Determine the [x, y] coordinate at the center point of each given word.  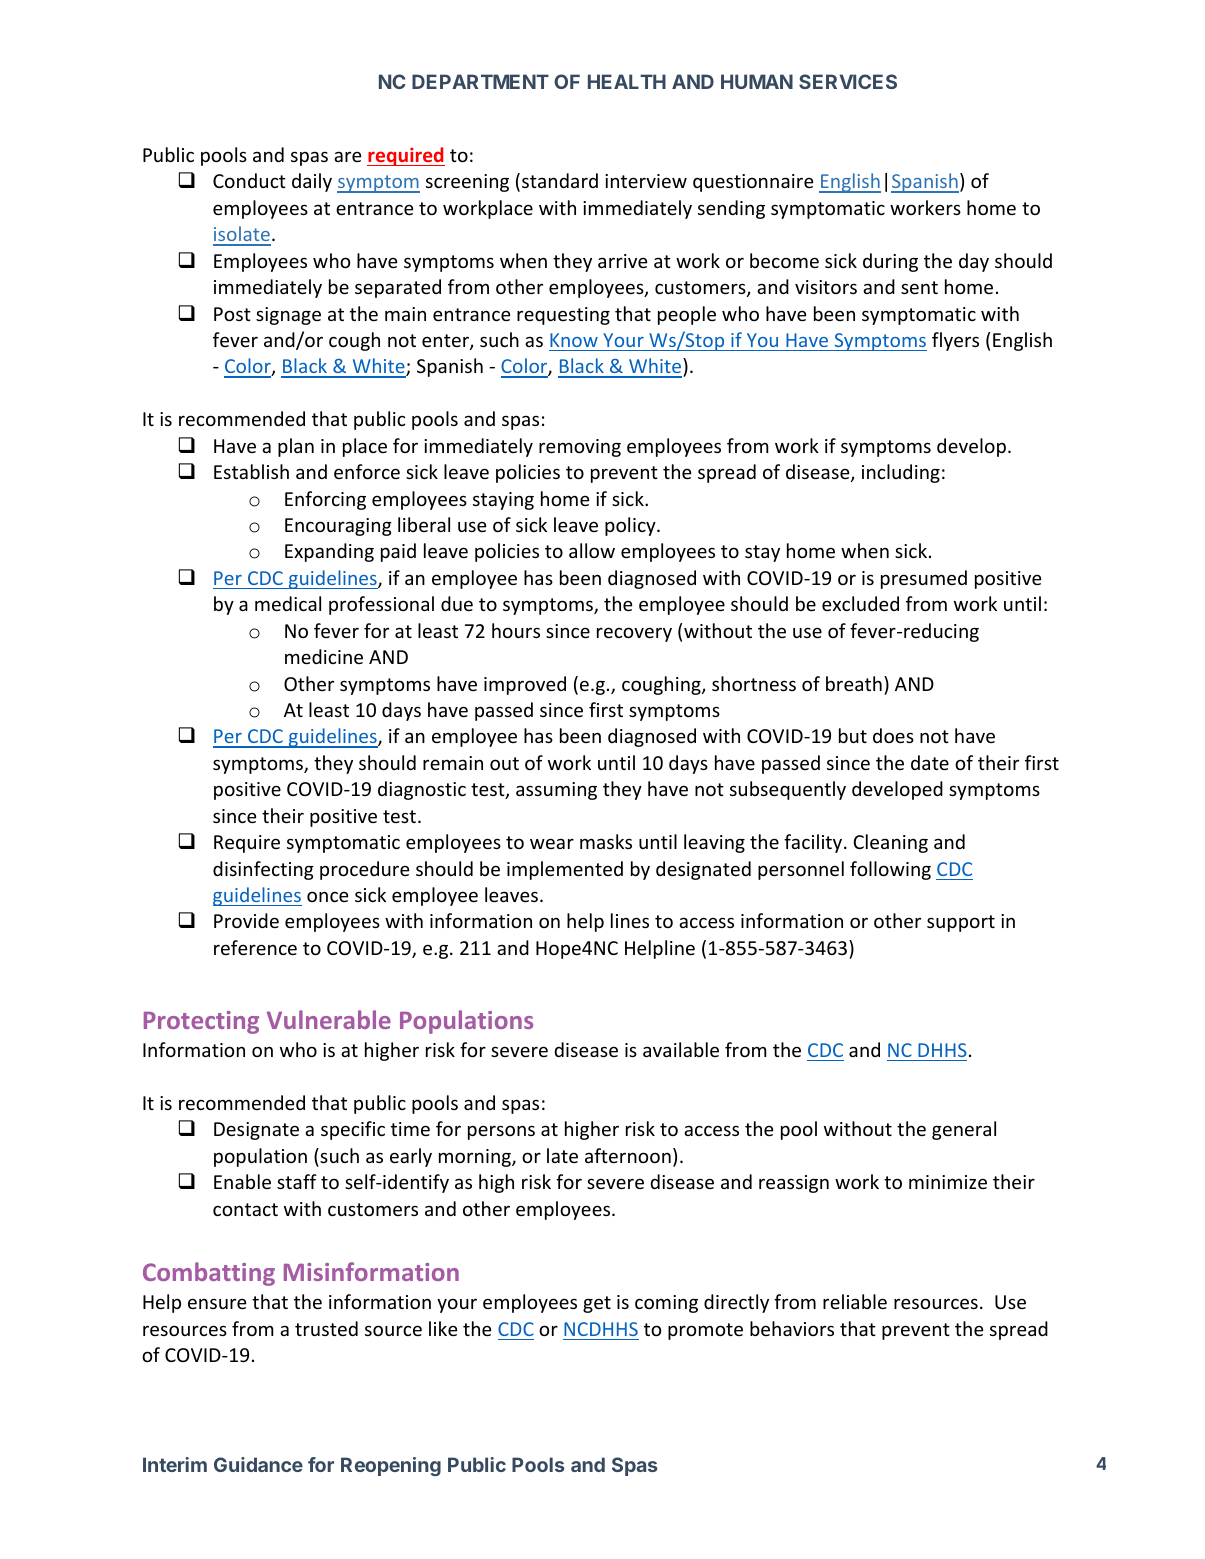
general [964, 1130]
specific [353, 1130]
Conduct [249, 180]
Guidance [258, 1464]
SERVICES [848, 81]
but [853, 735]
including [901, 473]
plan [296, 447]
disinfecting [263, 870]
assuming [556, 791]
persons [501, 1132]
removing [580, 448]
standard [560, 180]
